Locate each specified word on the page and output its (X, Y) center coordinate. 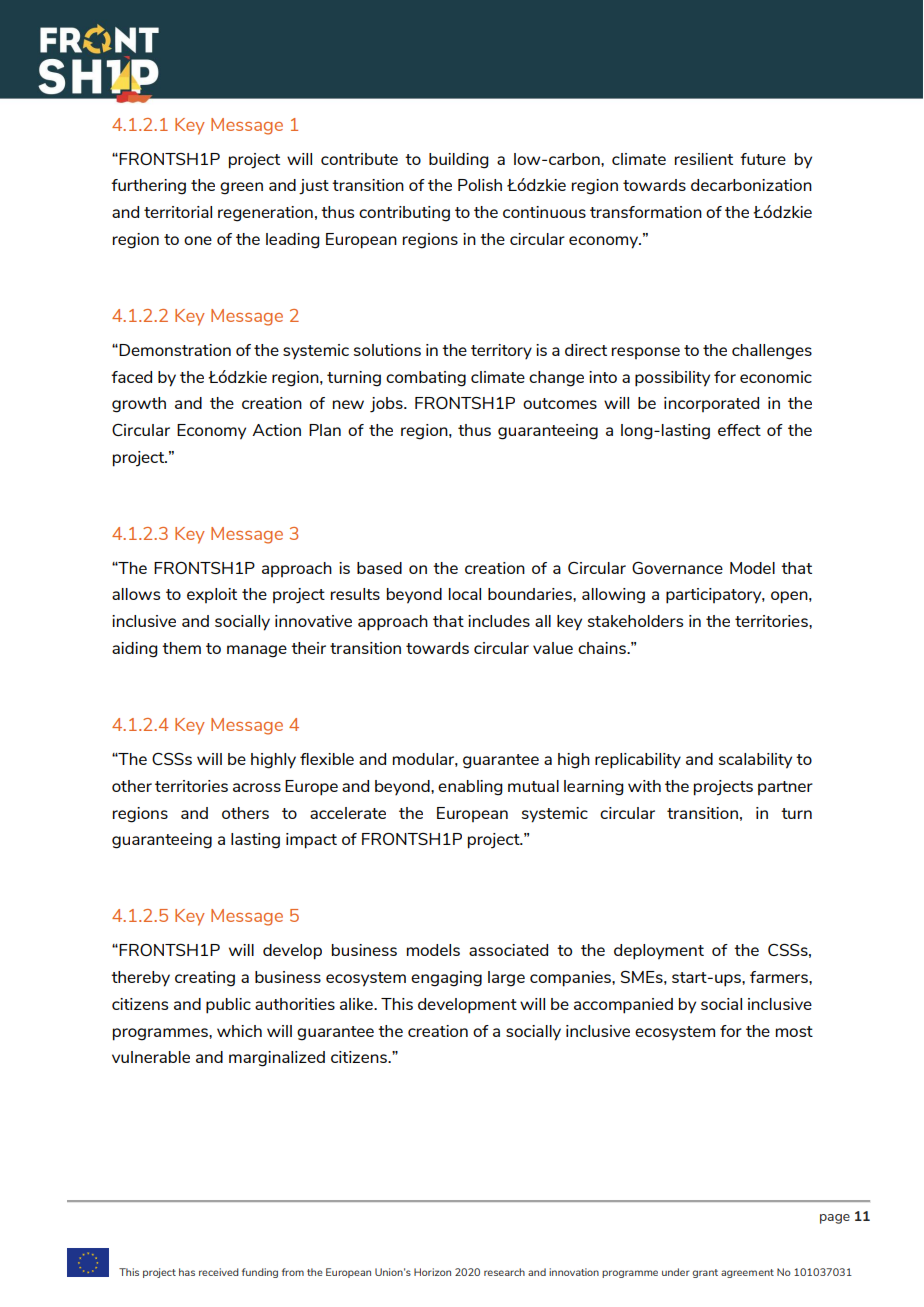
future (763, 159)
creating (205, 979)
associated (508, 950)
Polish (480, 185)
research (504, 1272)
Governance (677, 568)
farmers (780, 977)
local (465, 594)
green (241, 188)
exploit (212, 595)
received (219, 1272)
